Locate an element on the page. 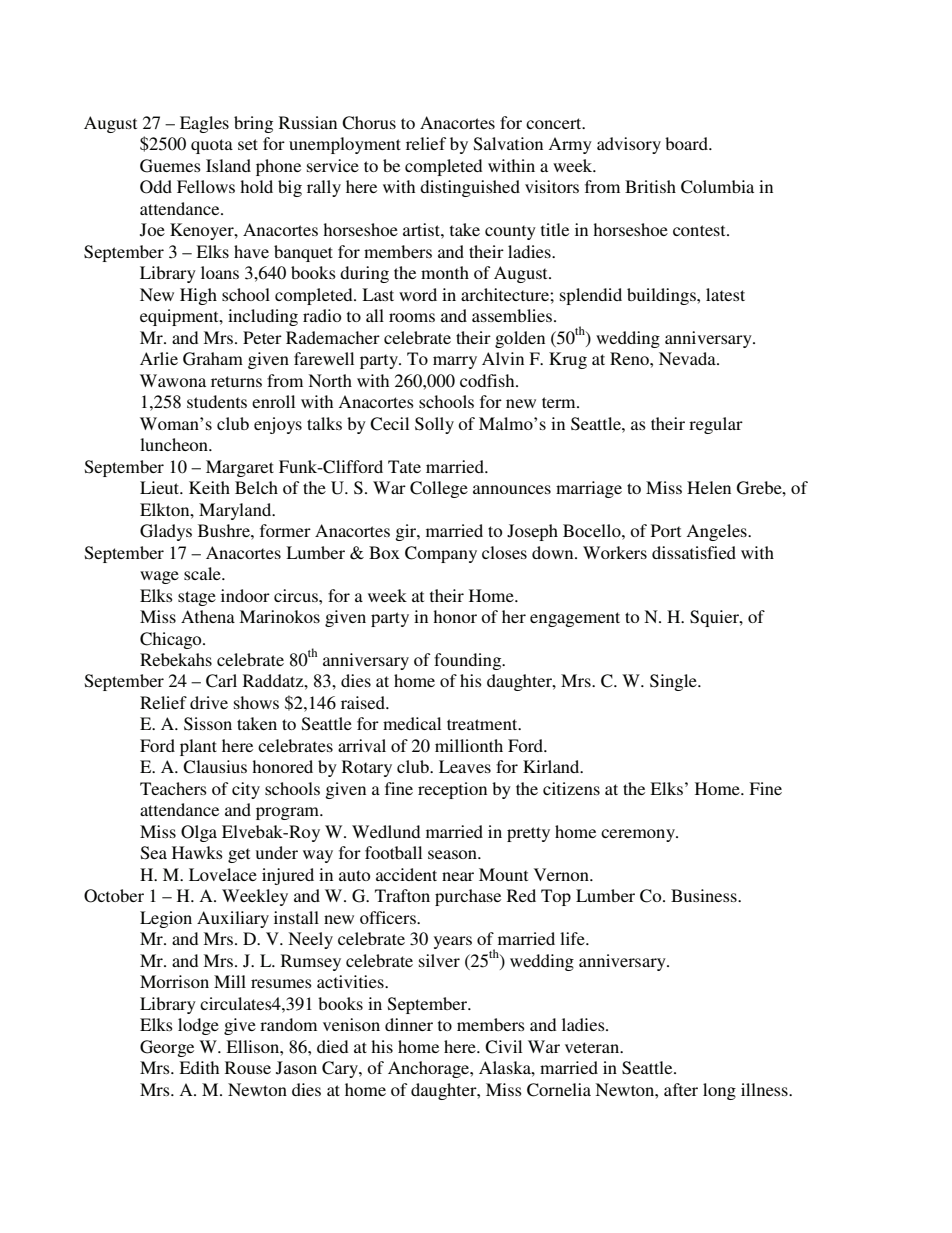 This page has height=1233, width=952. dissatisfied is located at coordinates (694, 552).
